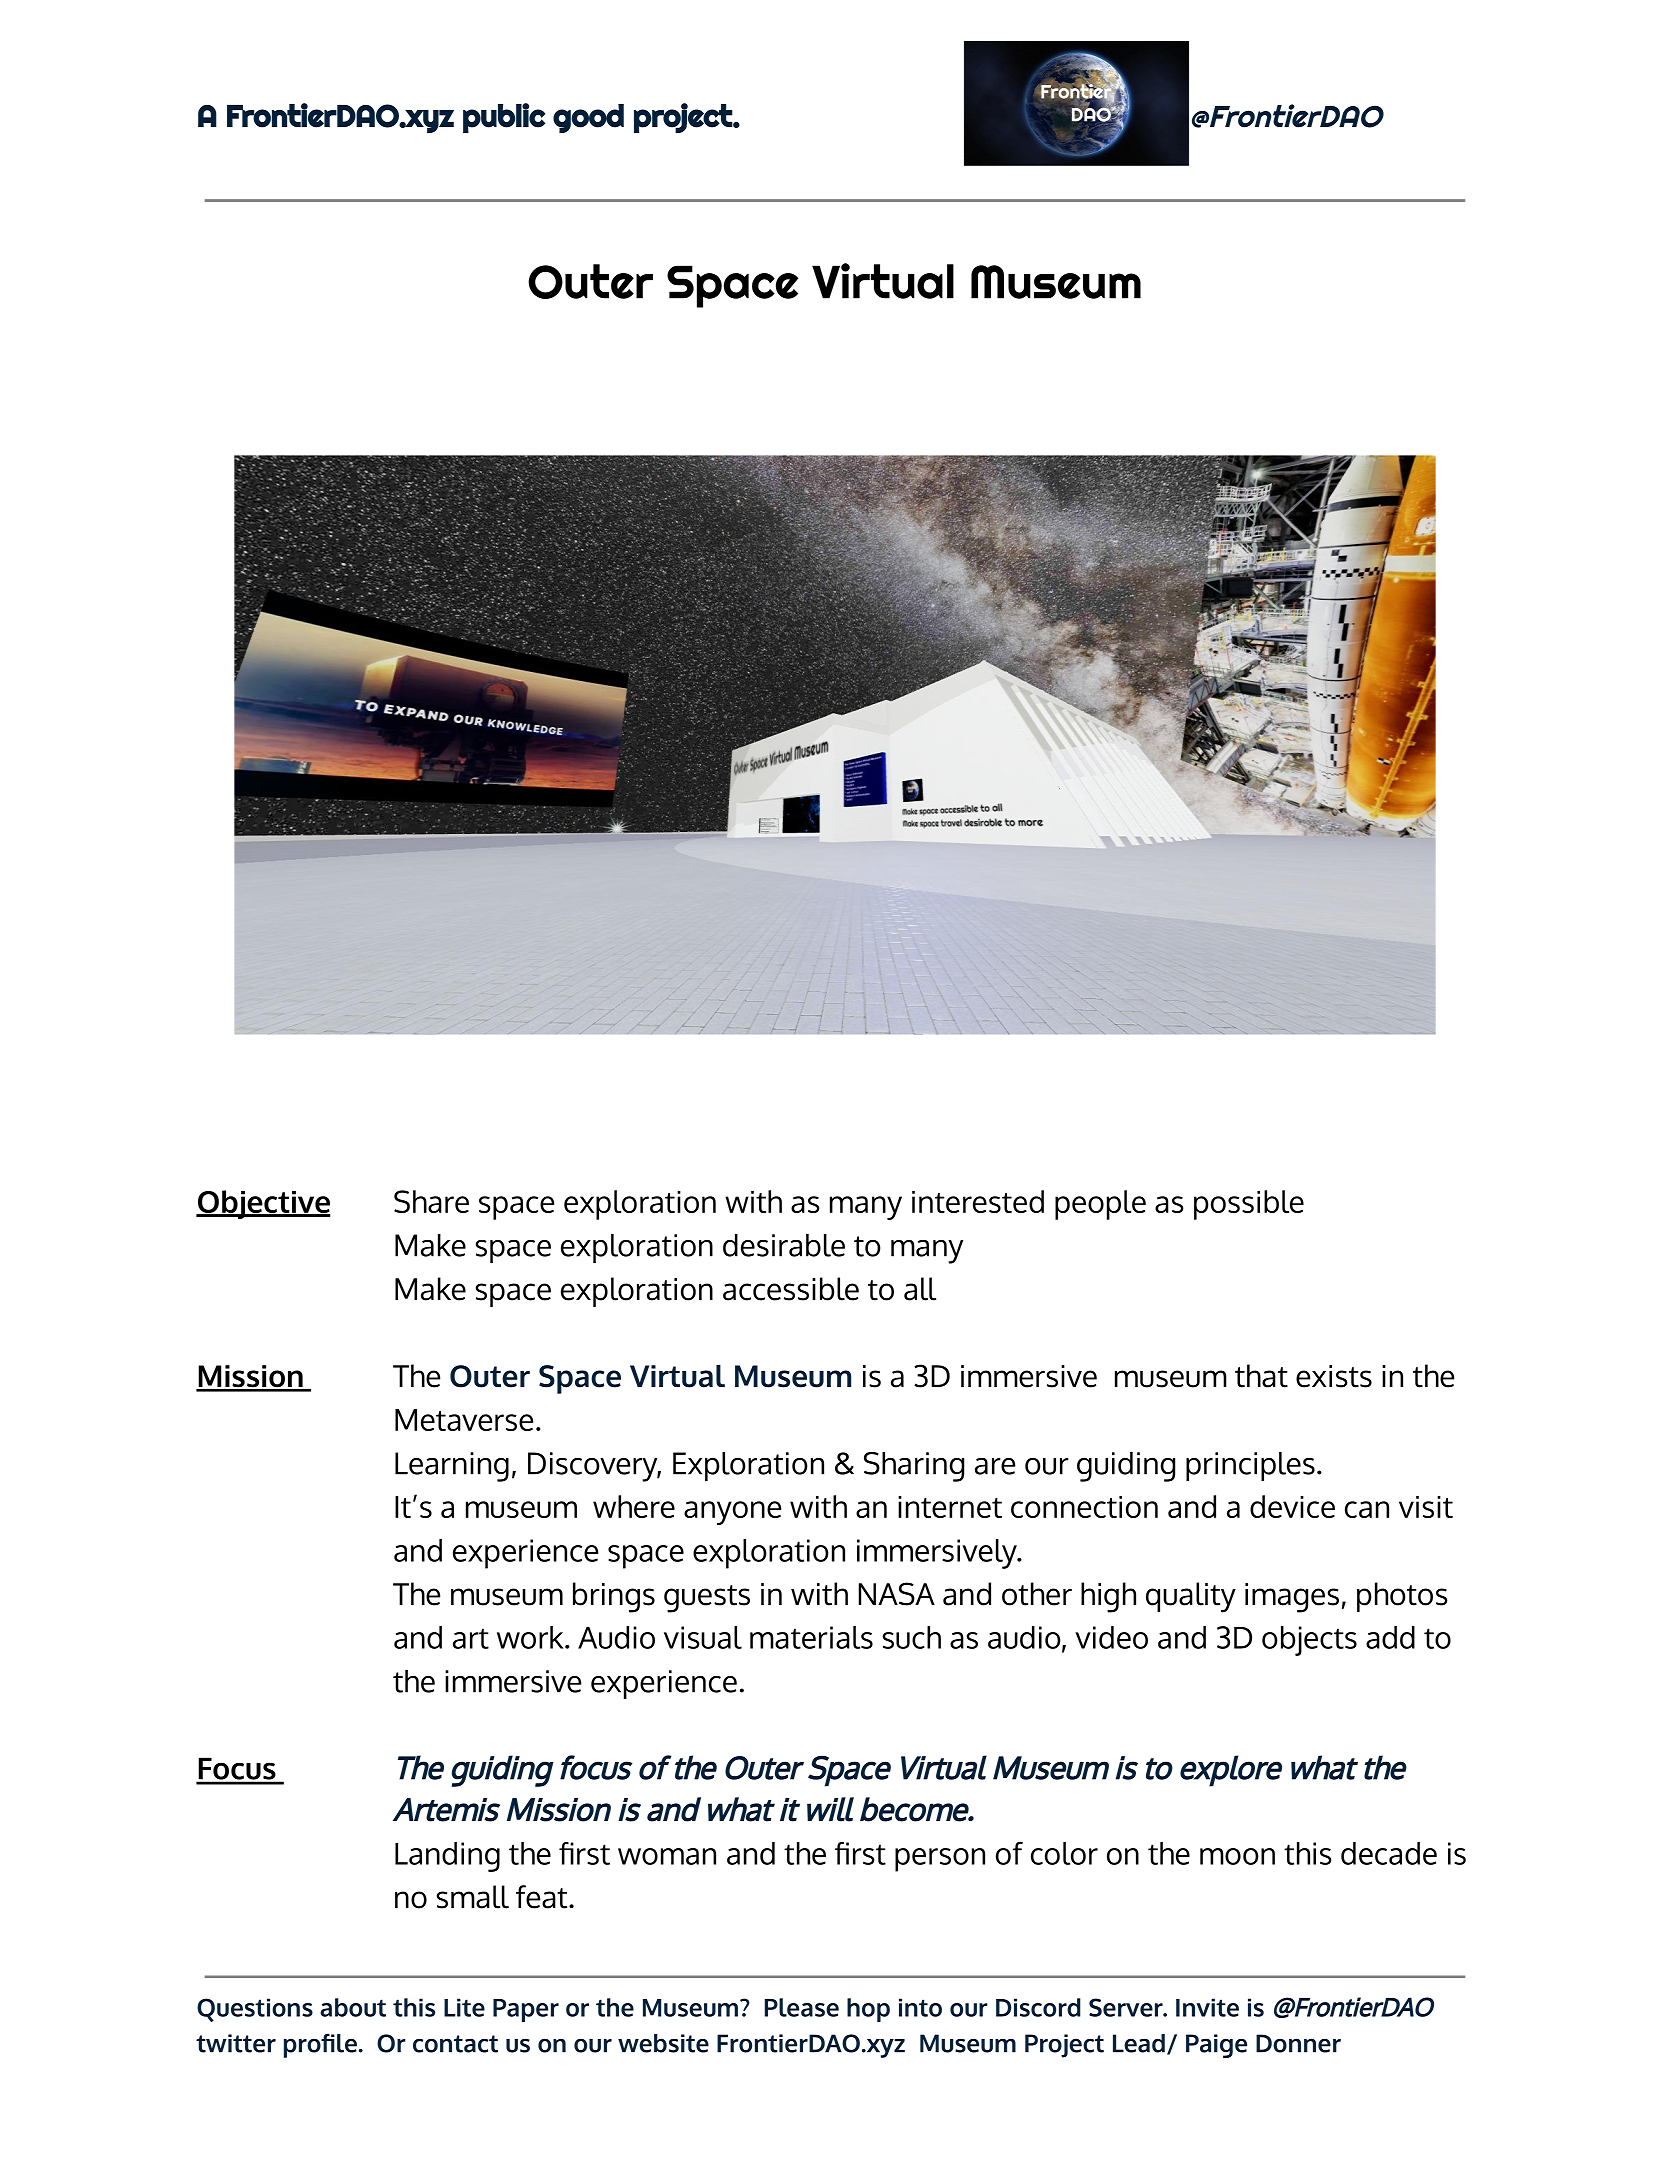 The width and height of the image is (1670, 2161). Describe the element at coordinates (504, 118) in the image. I see `public` at that location.
